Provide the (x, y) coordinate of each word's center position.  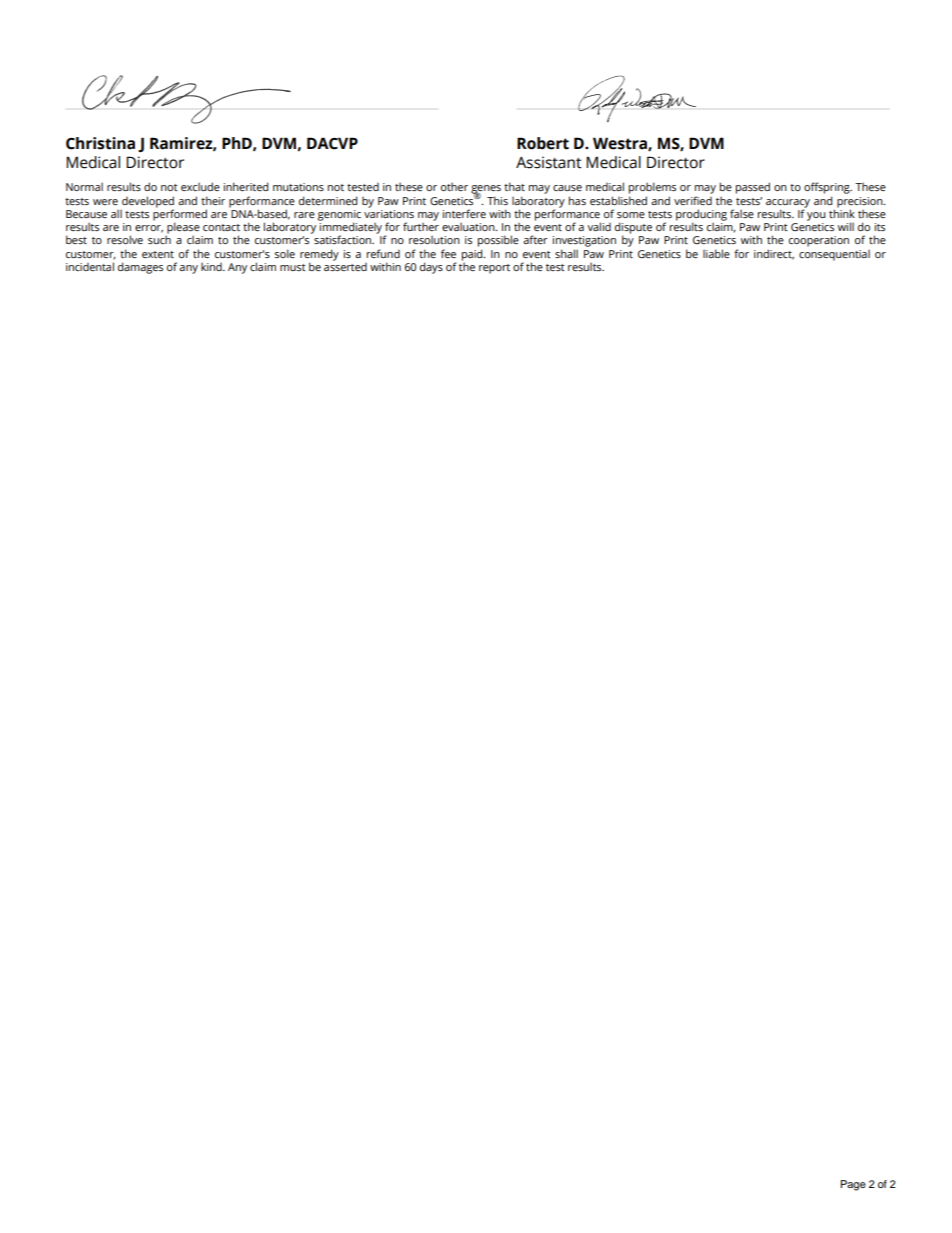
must (293, 267)
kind (212, 267)
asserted (345, 265)
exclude (200, 186)
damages (140, 268)
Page (853, 1185)
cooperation (819, 241)
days (431, 268)
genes (486, 191)
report (494, 269)
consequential (834, 255)
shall (566, 253)
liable (716, 253)
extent (158, 254)
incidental (90, 266)
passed (753, 188)
